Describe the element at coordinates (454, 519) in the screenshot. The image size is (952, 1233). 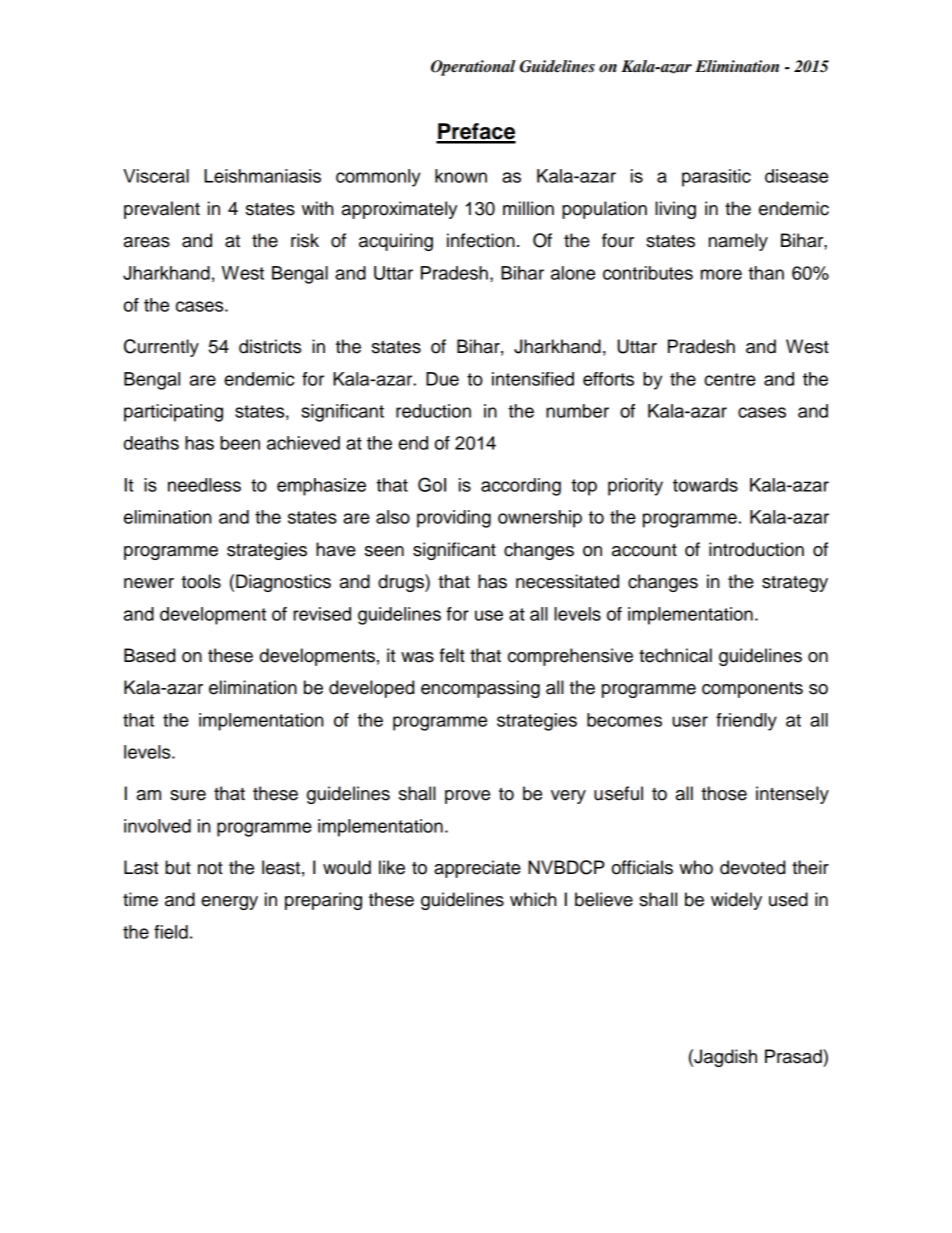
I see `providing` at that location.
